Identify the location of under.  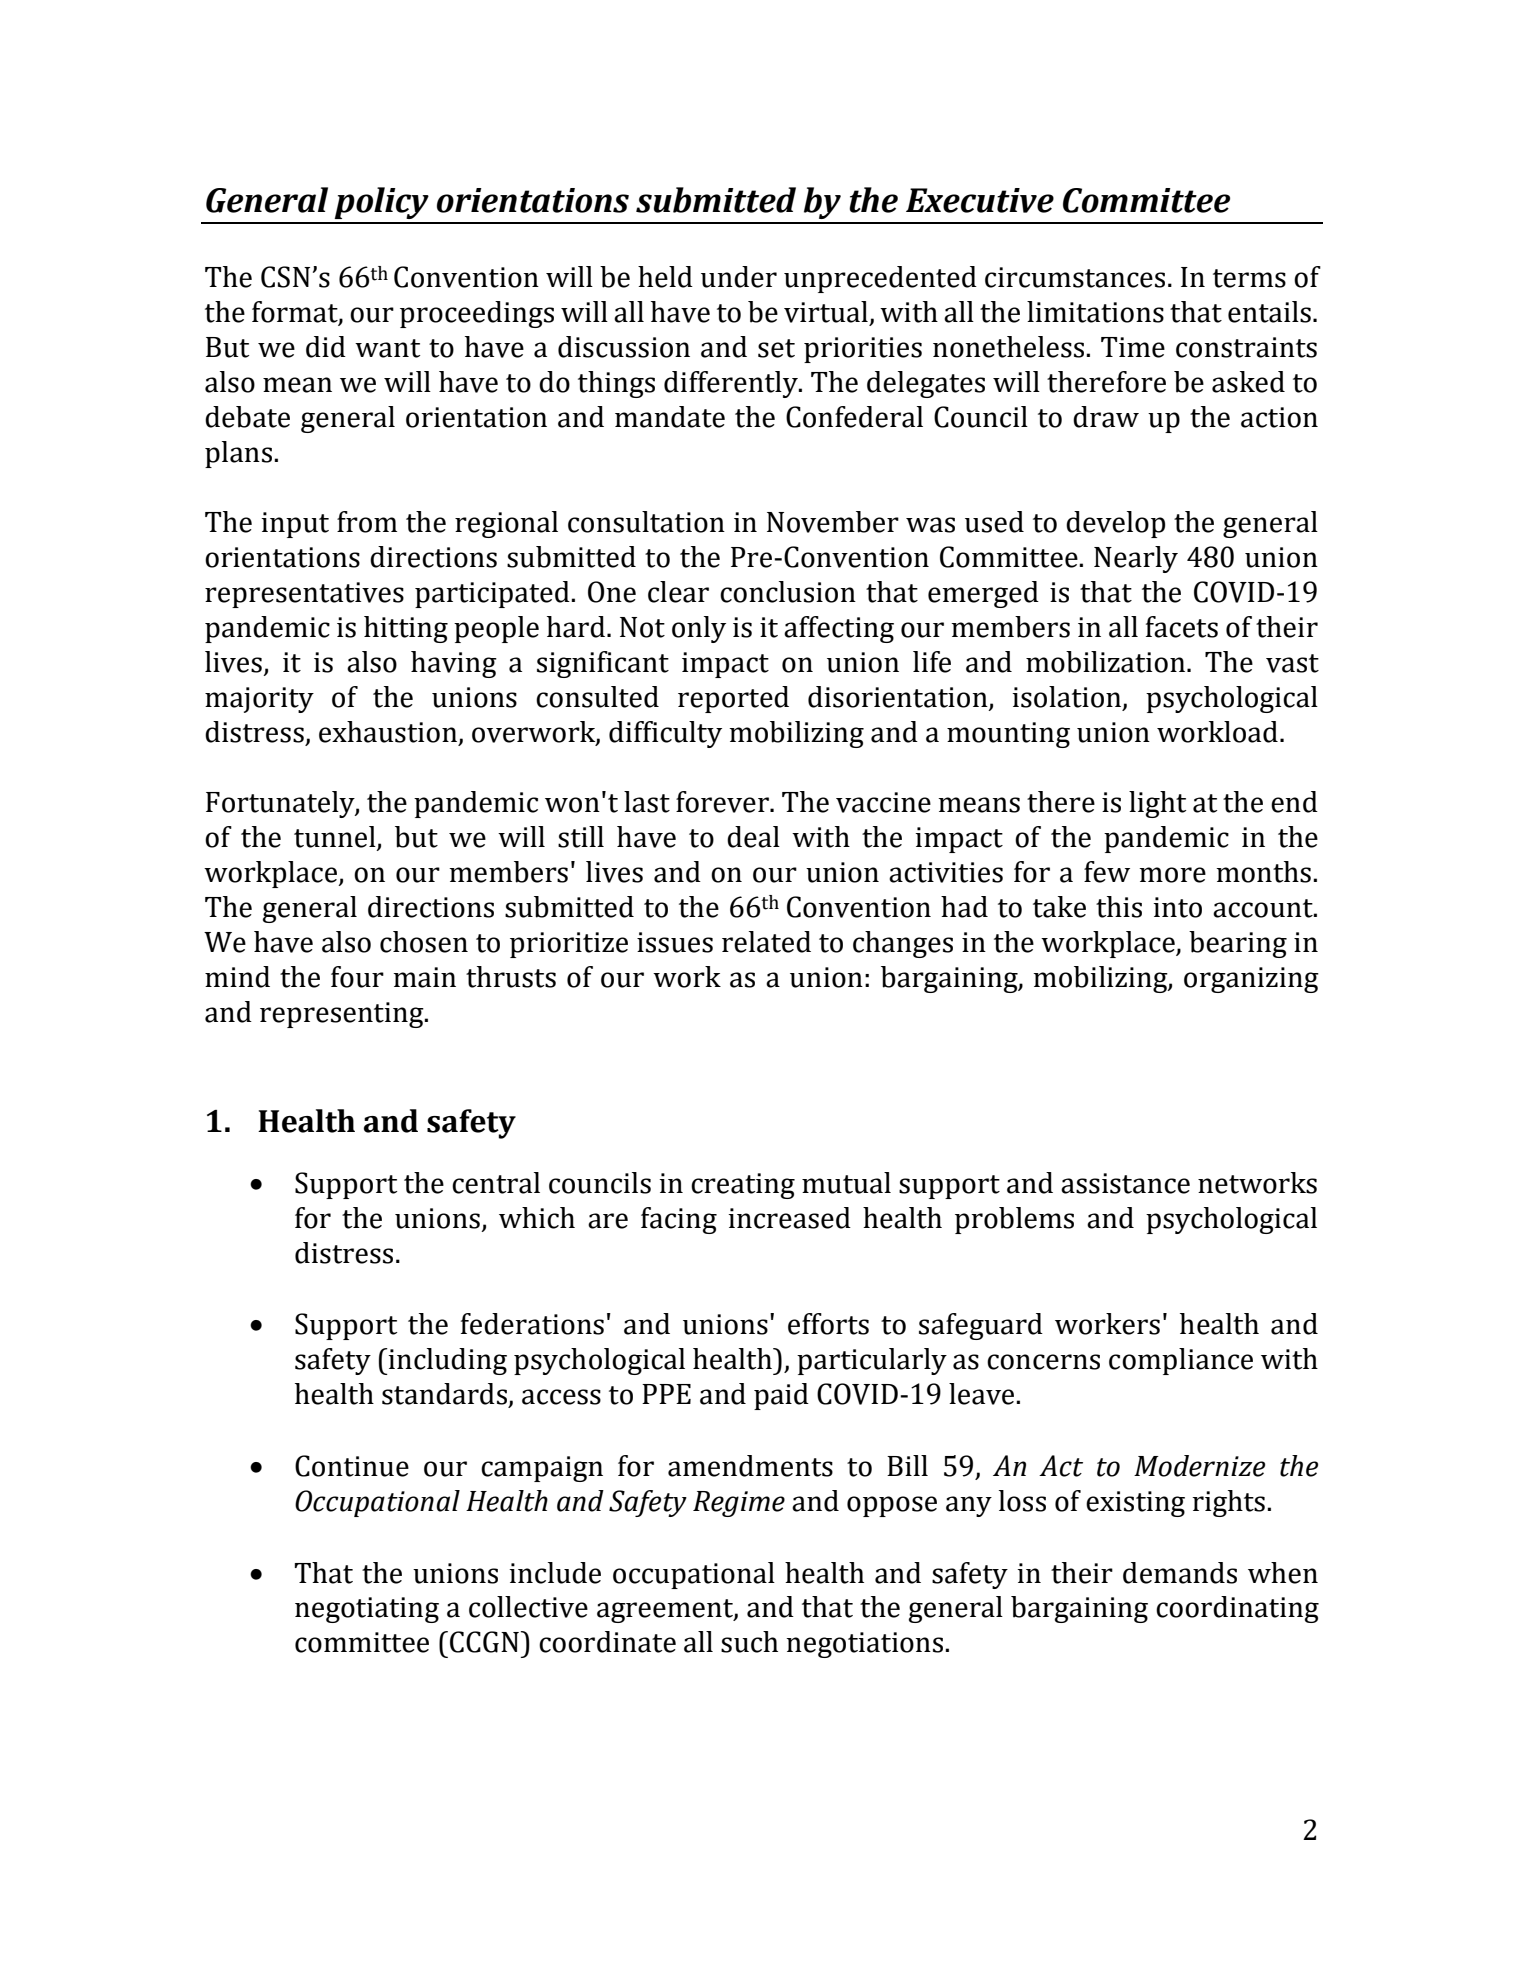
(739, 277).
